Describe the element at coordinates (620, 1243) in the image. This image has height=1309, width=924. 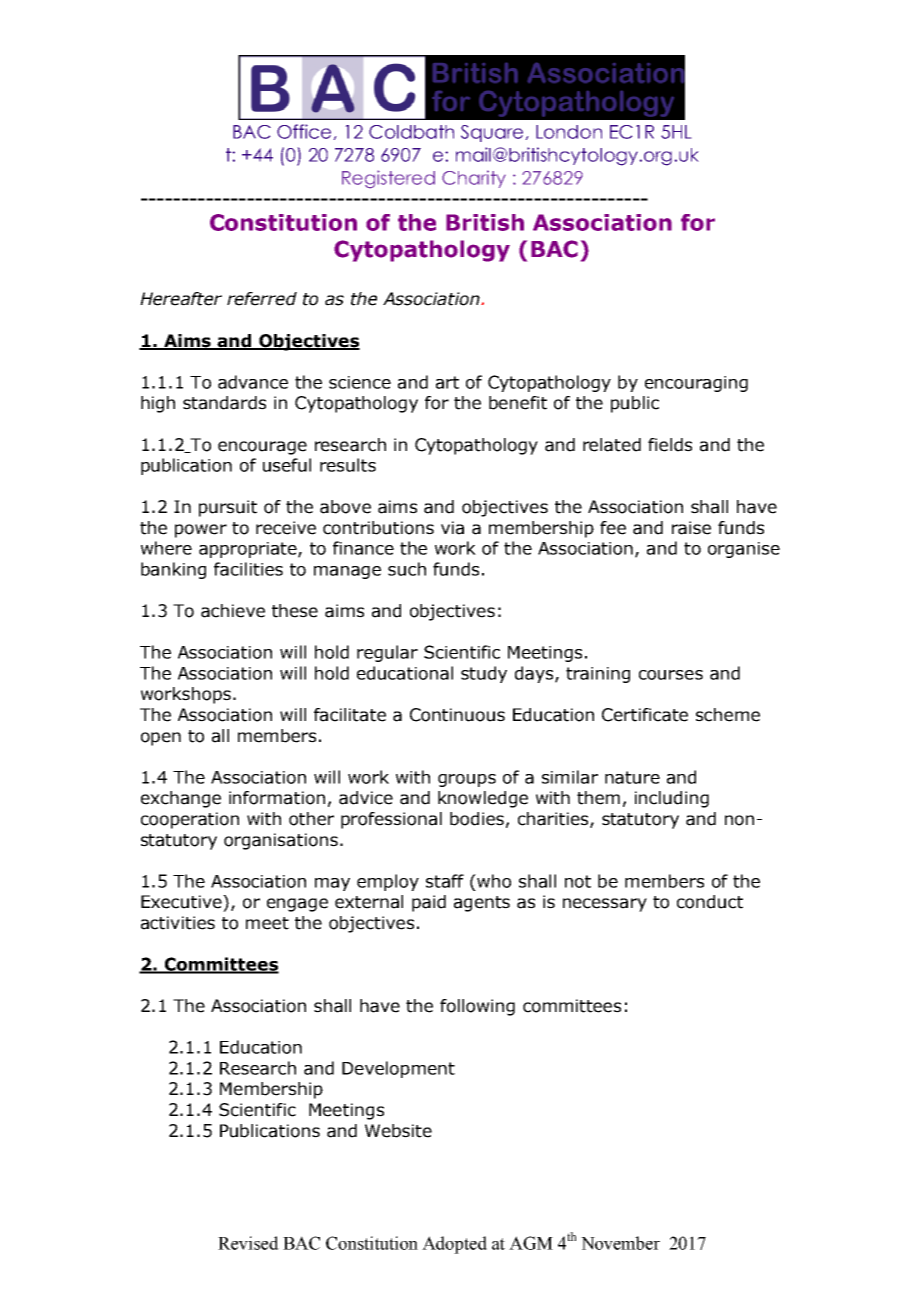
I see `November` at that location.
